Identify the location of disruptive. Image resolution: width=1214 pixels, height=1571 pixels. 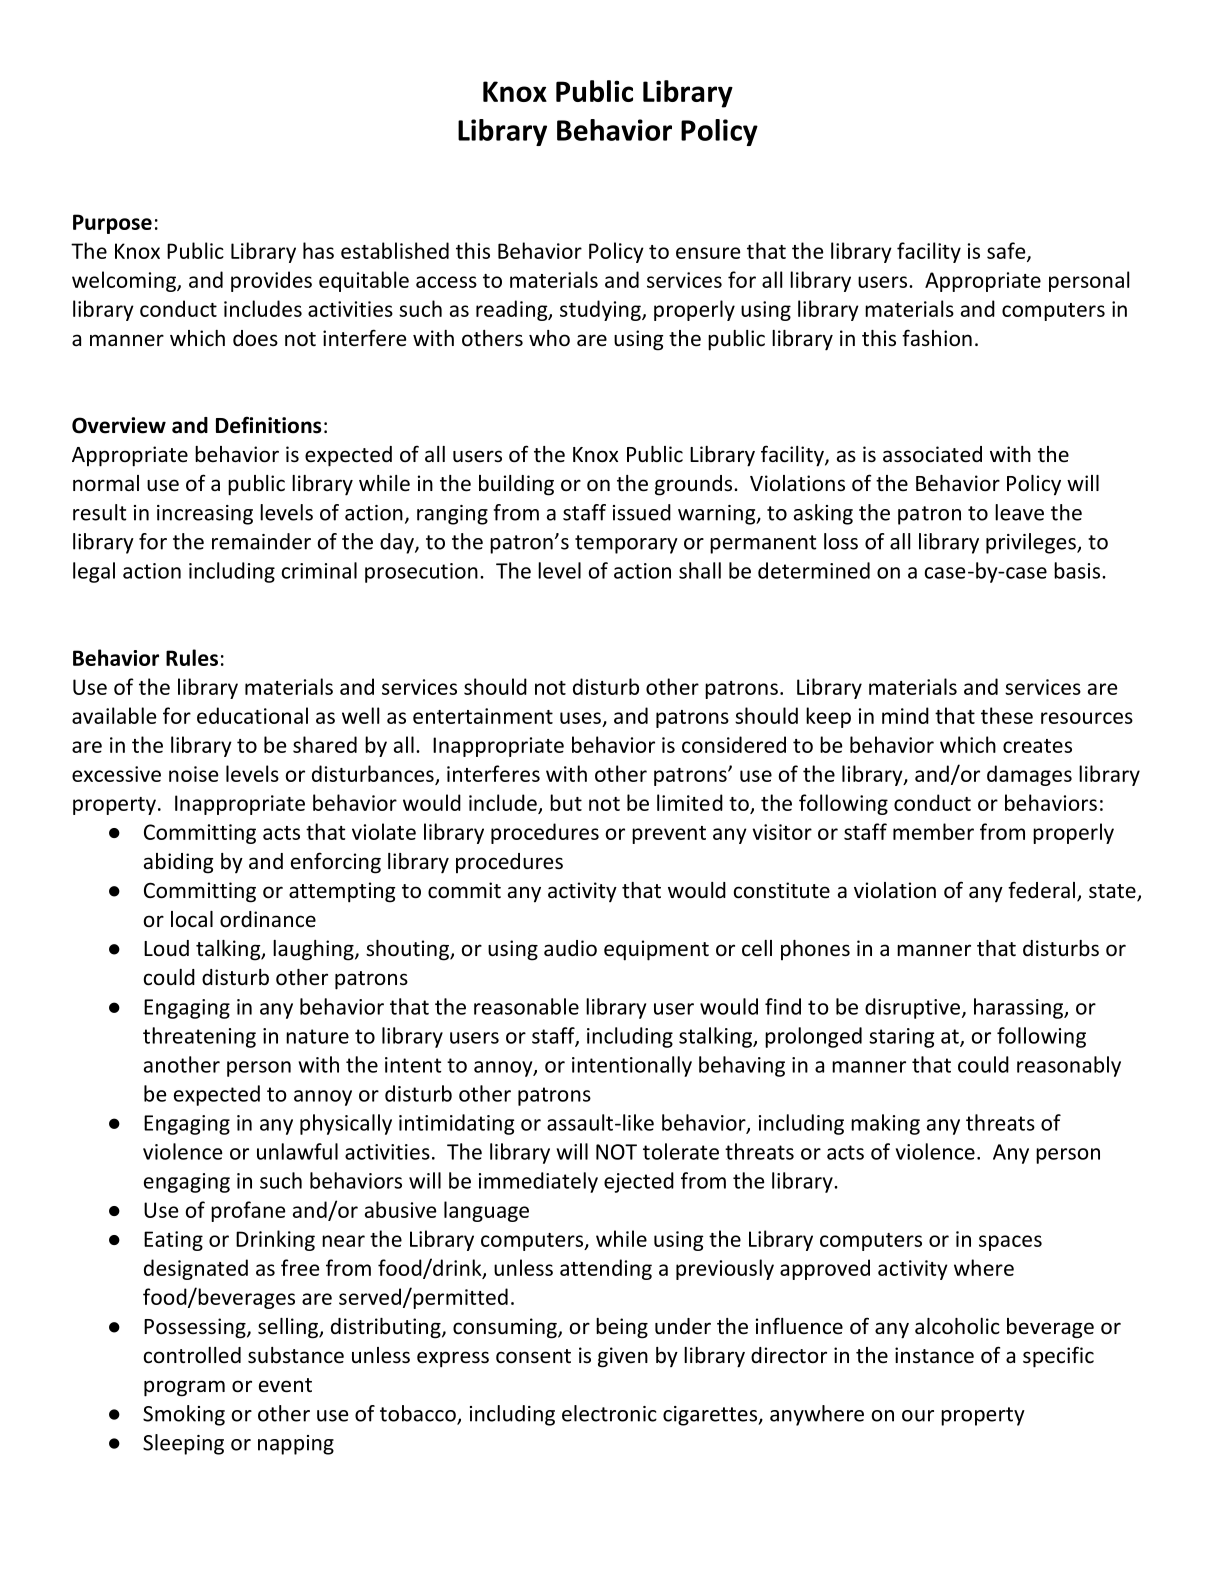
(914, 1008).
